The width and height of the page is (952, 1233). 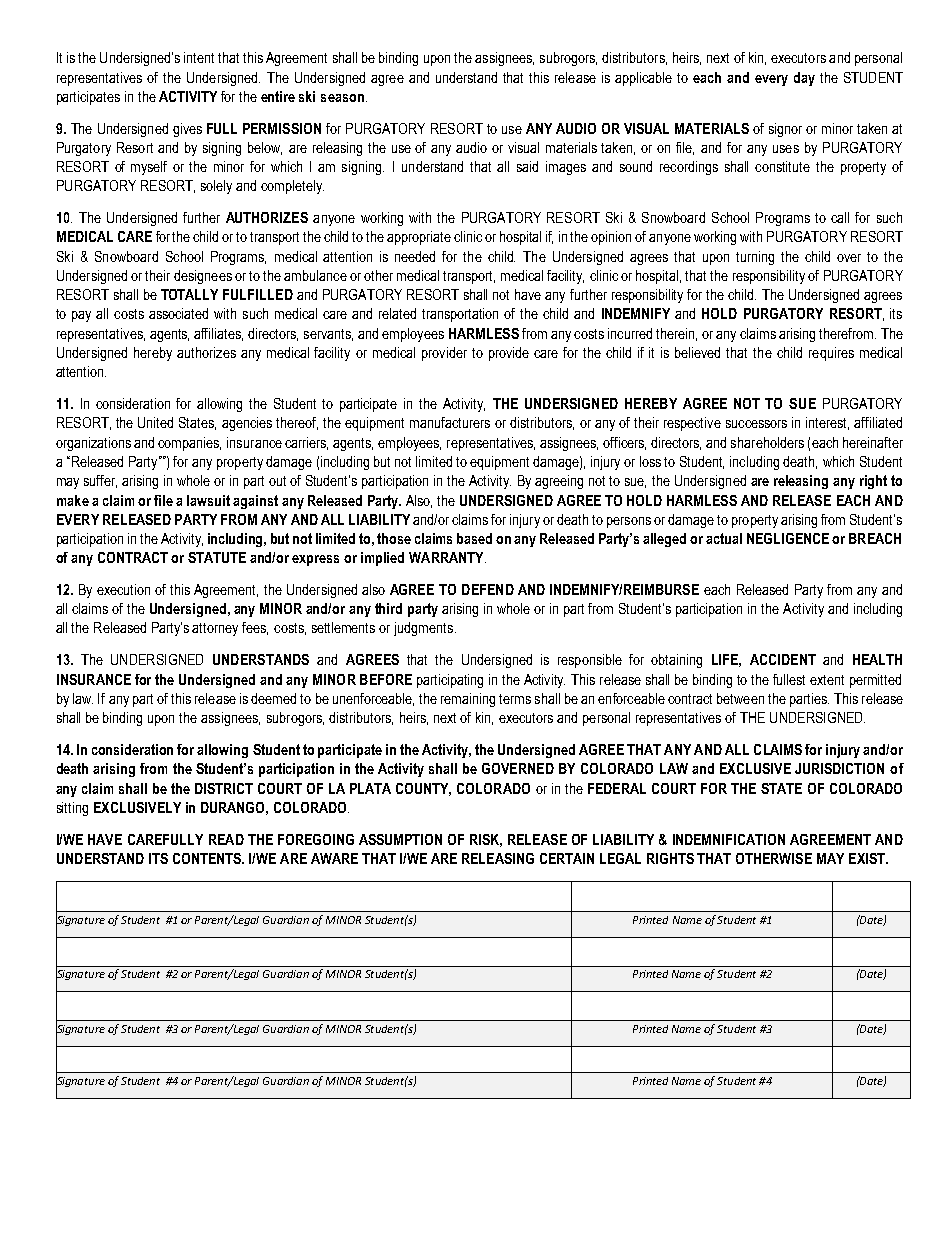 I want to click on day, so click(x=804, y=79).
